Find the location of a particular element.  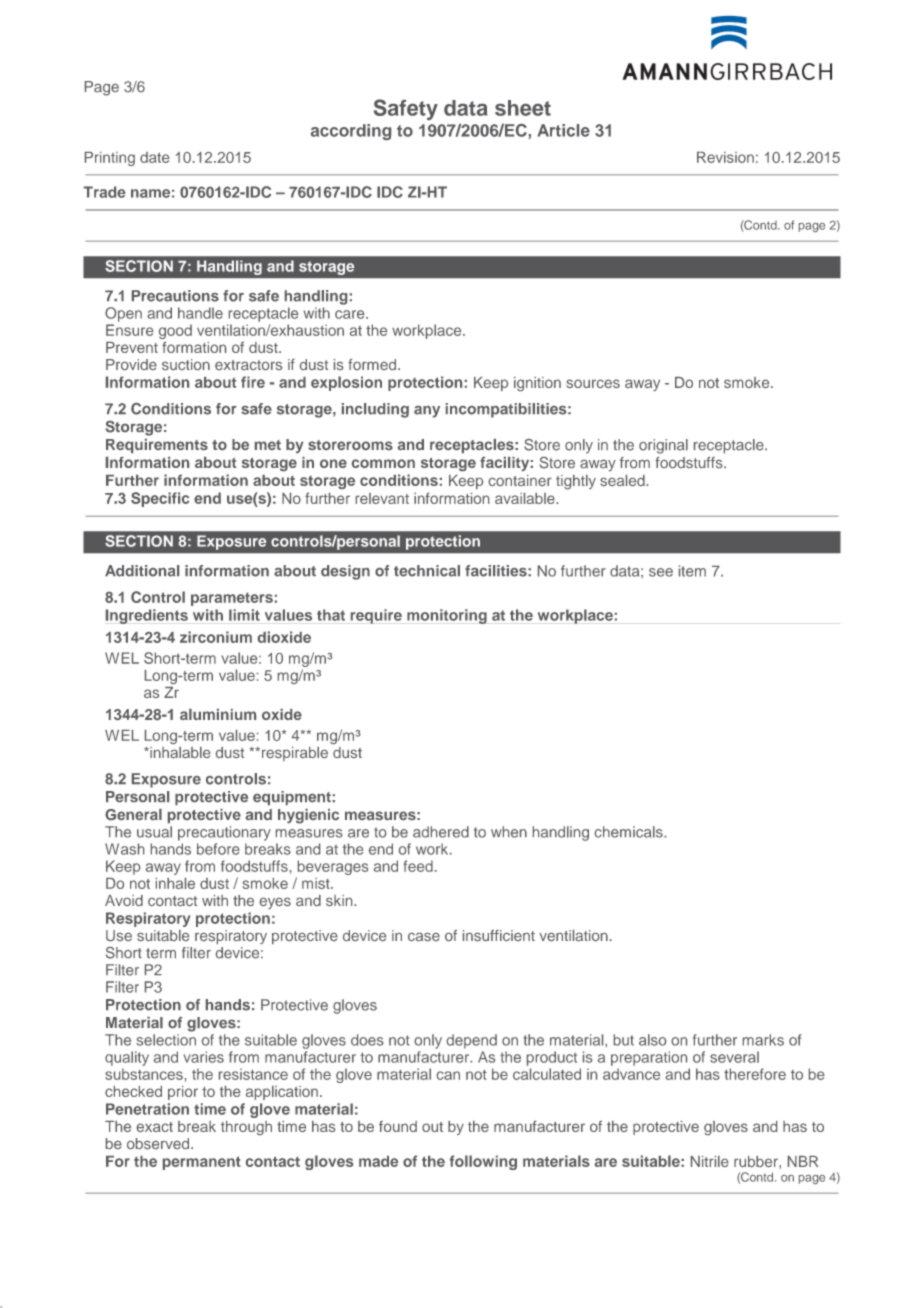

Revision is located at coordinates (725, 157).
